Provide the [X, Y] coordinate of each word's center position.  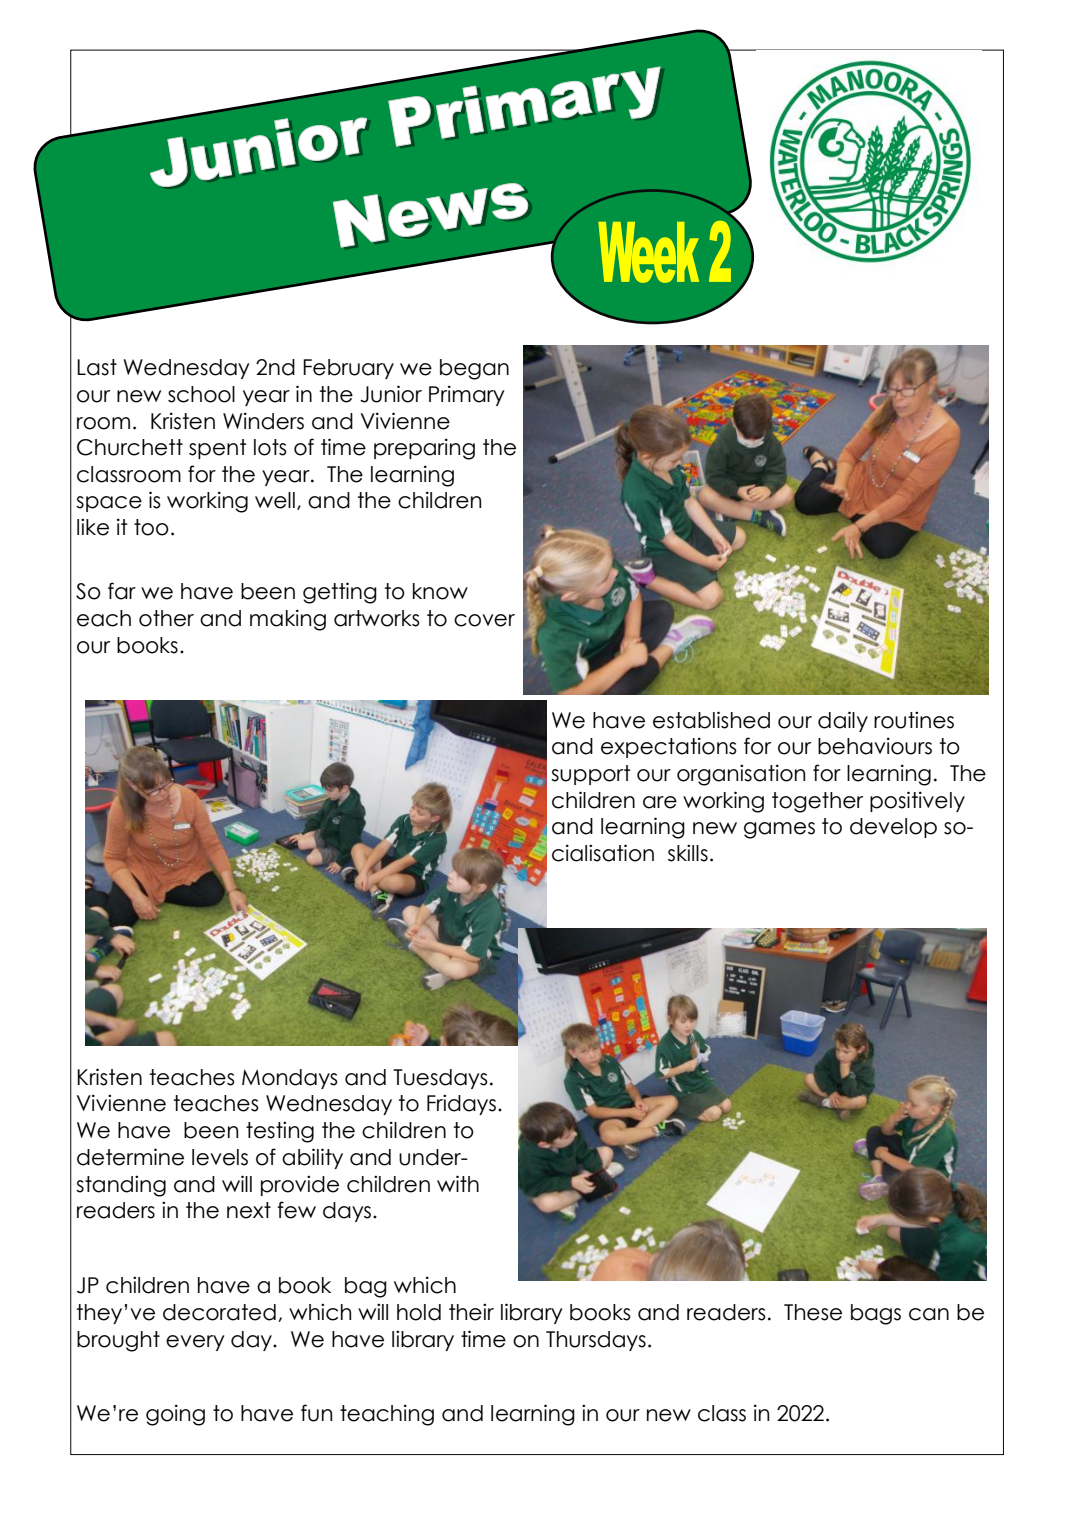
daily [843, 721]
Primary [467, 395]
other [166, 618]
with [458, 1183]
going [175, 1415]
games [779, 830]
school [201, 394]
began [474, 369]
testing [280, 1132]
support [591, 775]
